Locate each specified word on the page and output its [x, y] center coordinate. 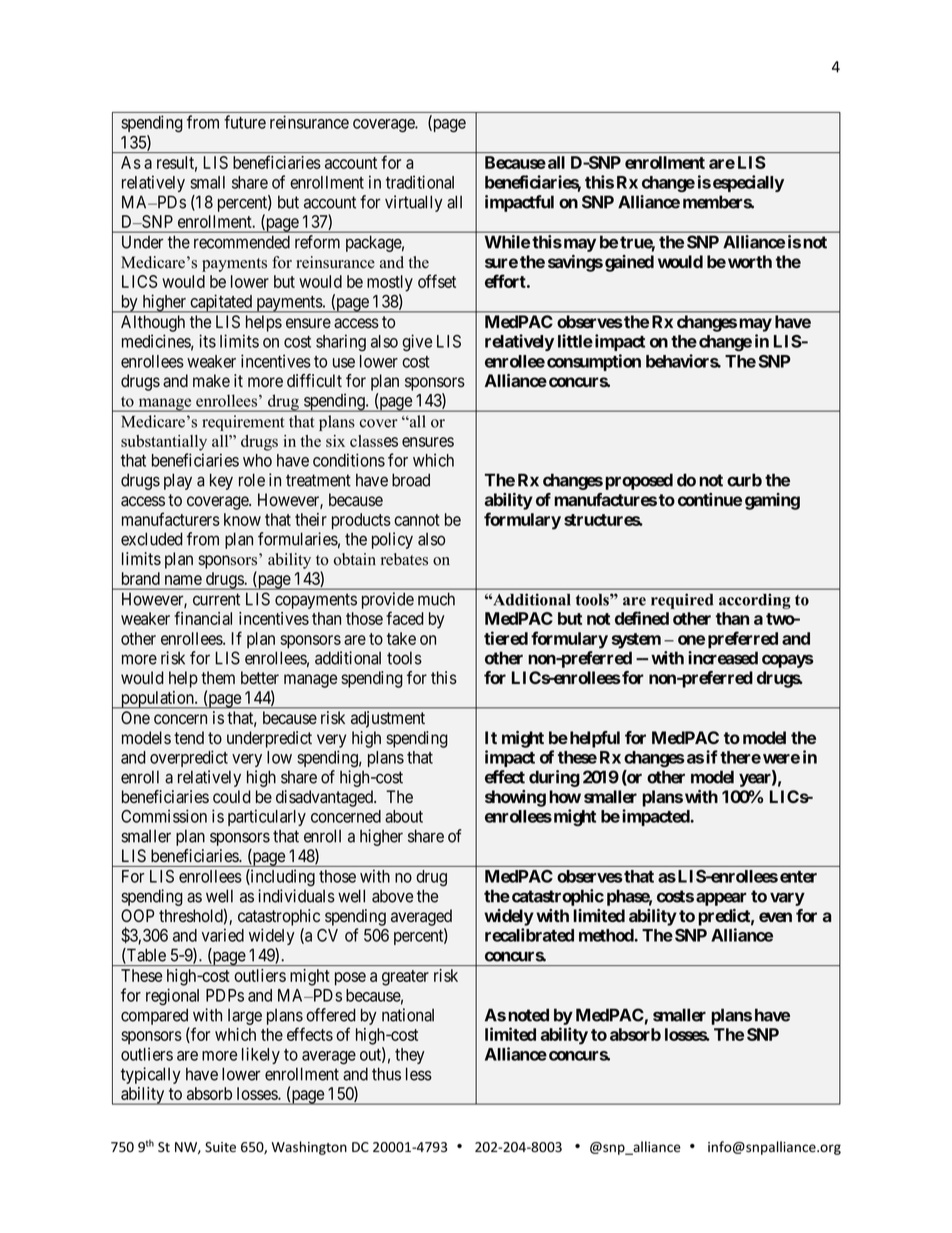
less [419, 1074]
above [392, 896]
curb [744, 480]
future [245, 122]
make [211, 381]
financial [203, 618]
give [417, 343]
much [436, 599]
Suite [220, 1147]
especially [748, 183]
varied [223, 935]
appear [721, 899]
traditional [420, 182]
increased [723, 658]
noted [528, 1015]
